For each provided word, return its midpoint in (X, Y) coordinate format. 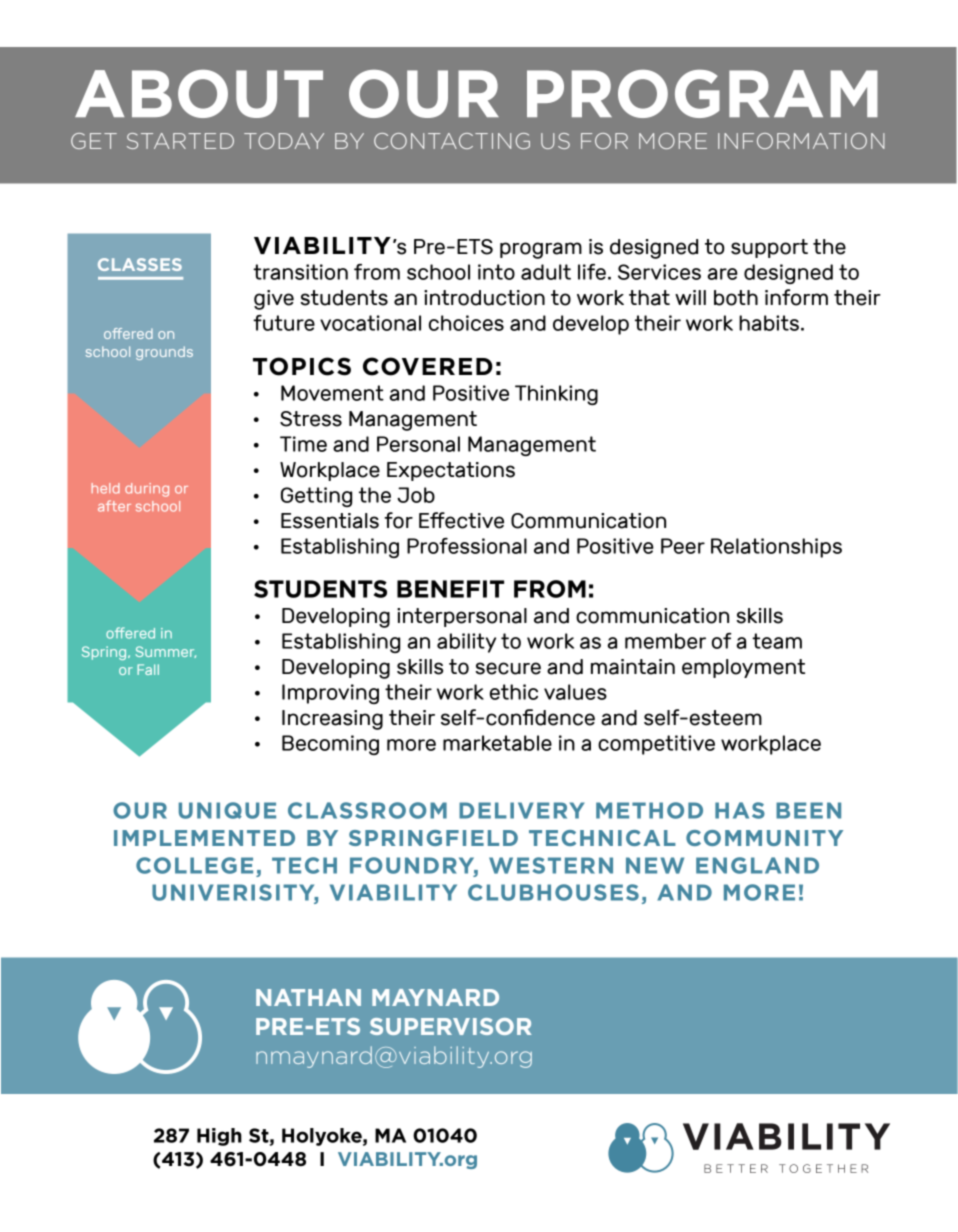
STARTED (180, 141)
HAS (740, 810)
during (147, 490)
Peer (683, 546)
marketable (497, 743)
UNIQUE (227, 810)
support (769, 248)
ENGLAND (757, 865)
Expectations (451, 471)
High (219, 1137)
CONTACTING (452, 141)
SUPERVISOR (450, 1026)
